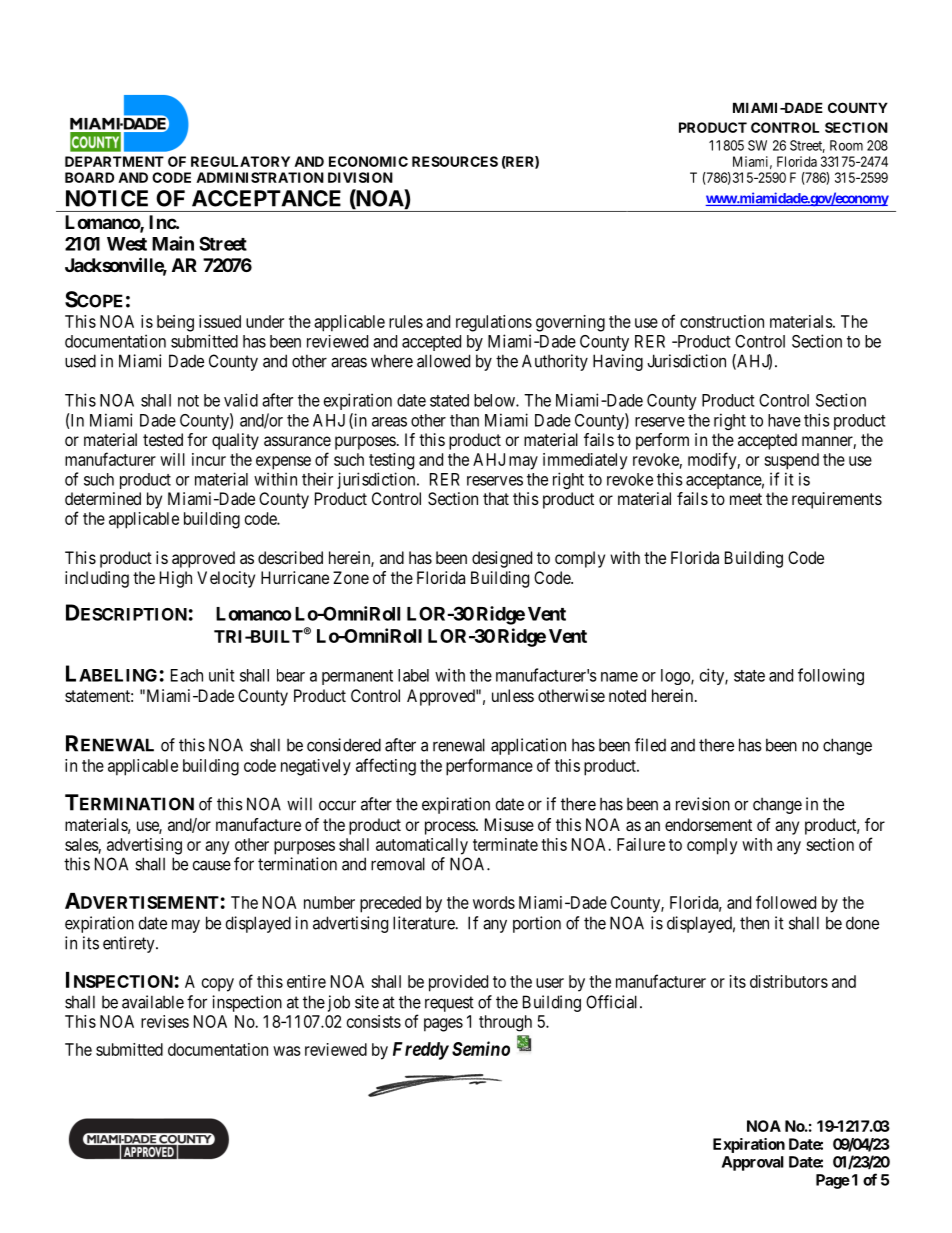 This screenshot has height=1233, width=952. Describe the element at coordinates (846, 145) in the screenshot. I see `Room` at that location.
